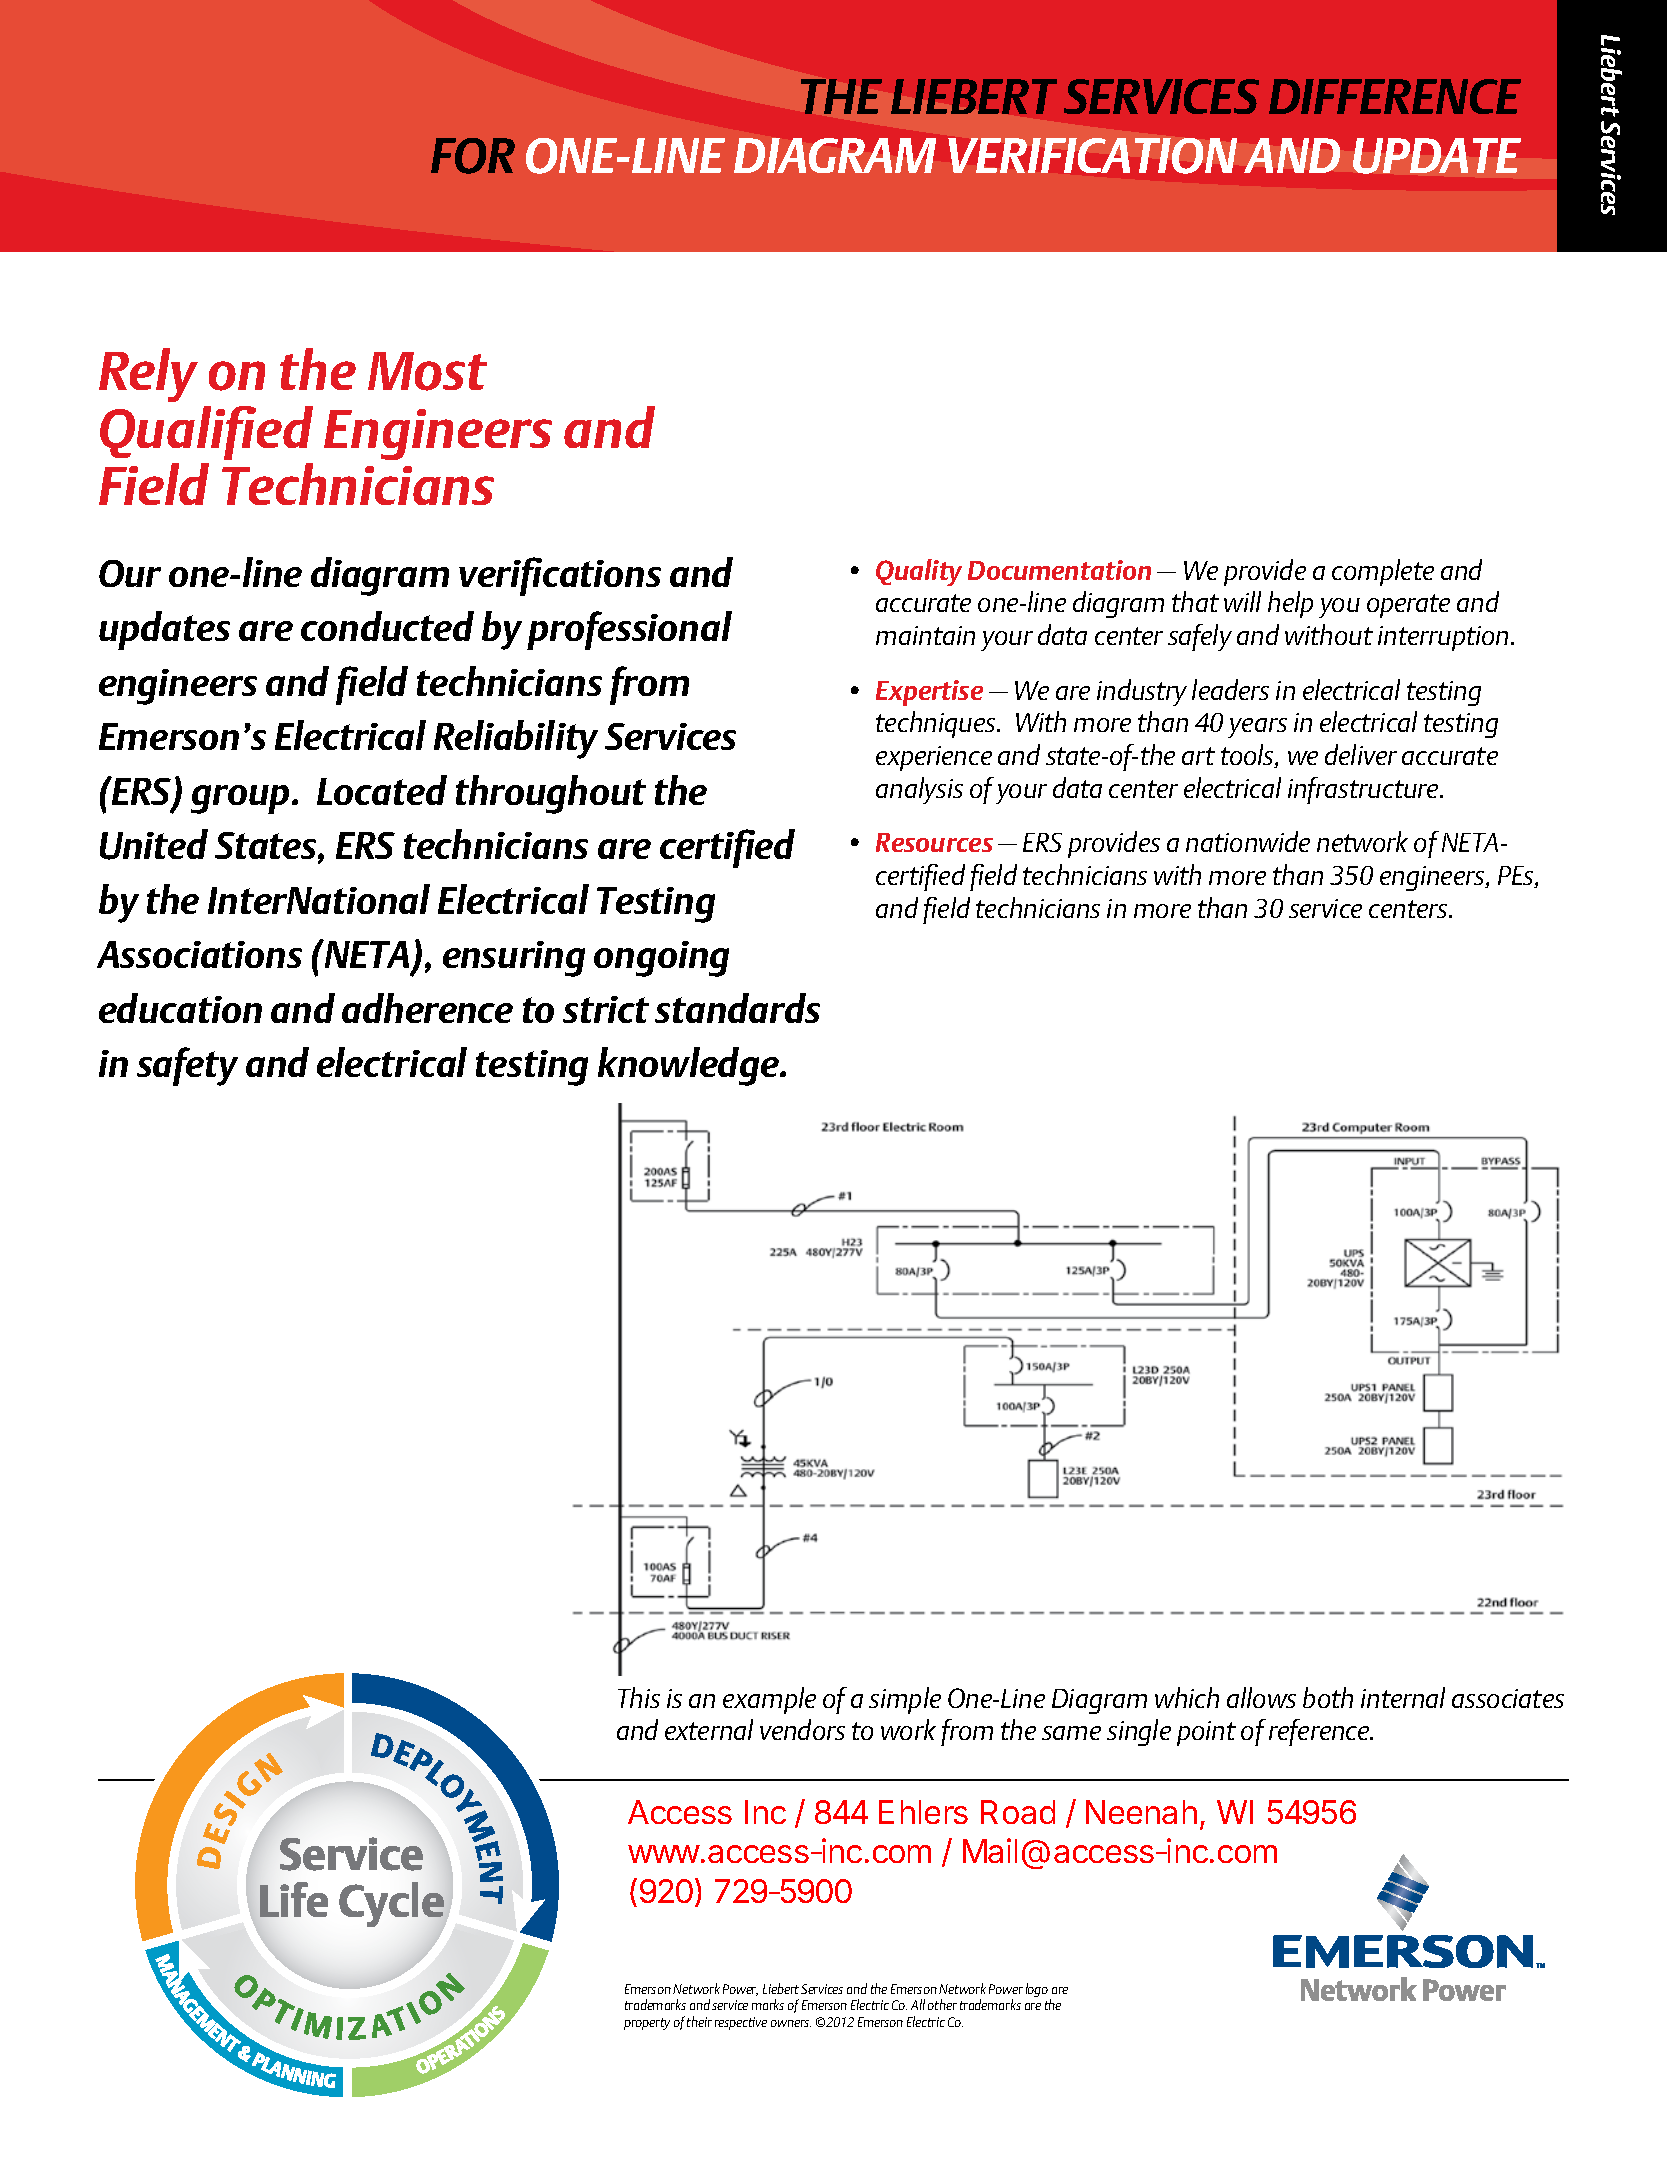 This image has height=2158, width=1667. Describe the element at coordinates (791, 2023) in the image. I see `owners` at that location.
